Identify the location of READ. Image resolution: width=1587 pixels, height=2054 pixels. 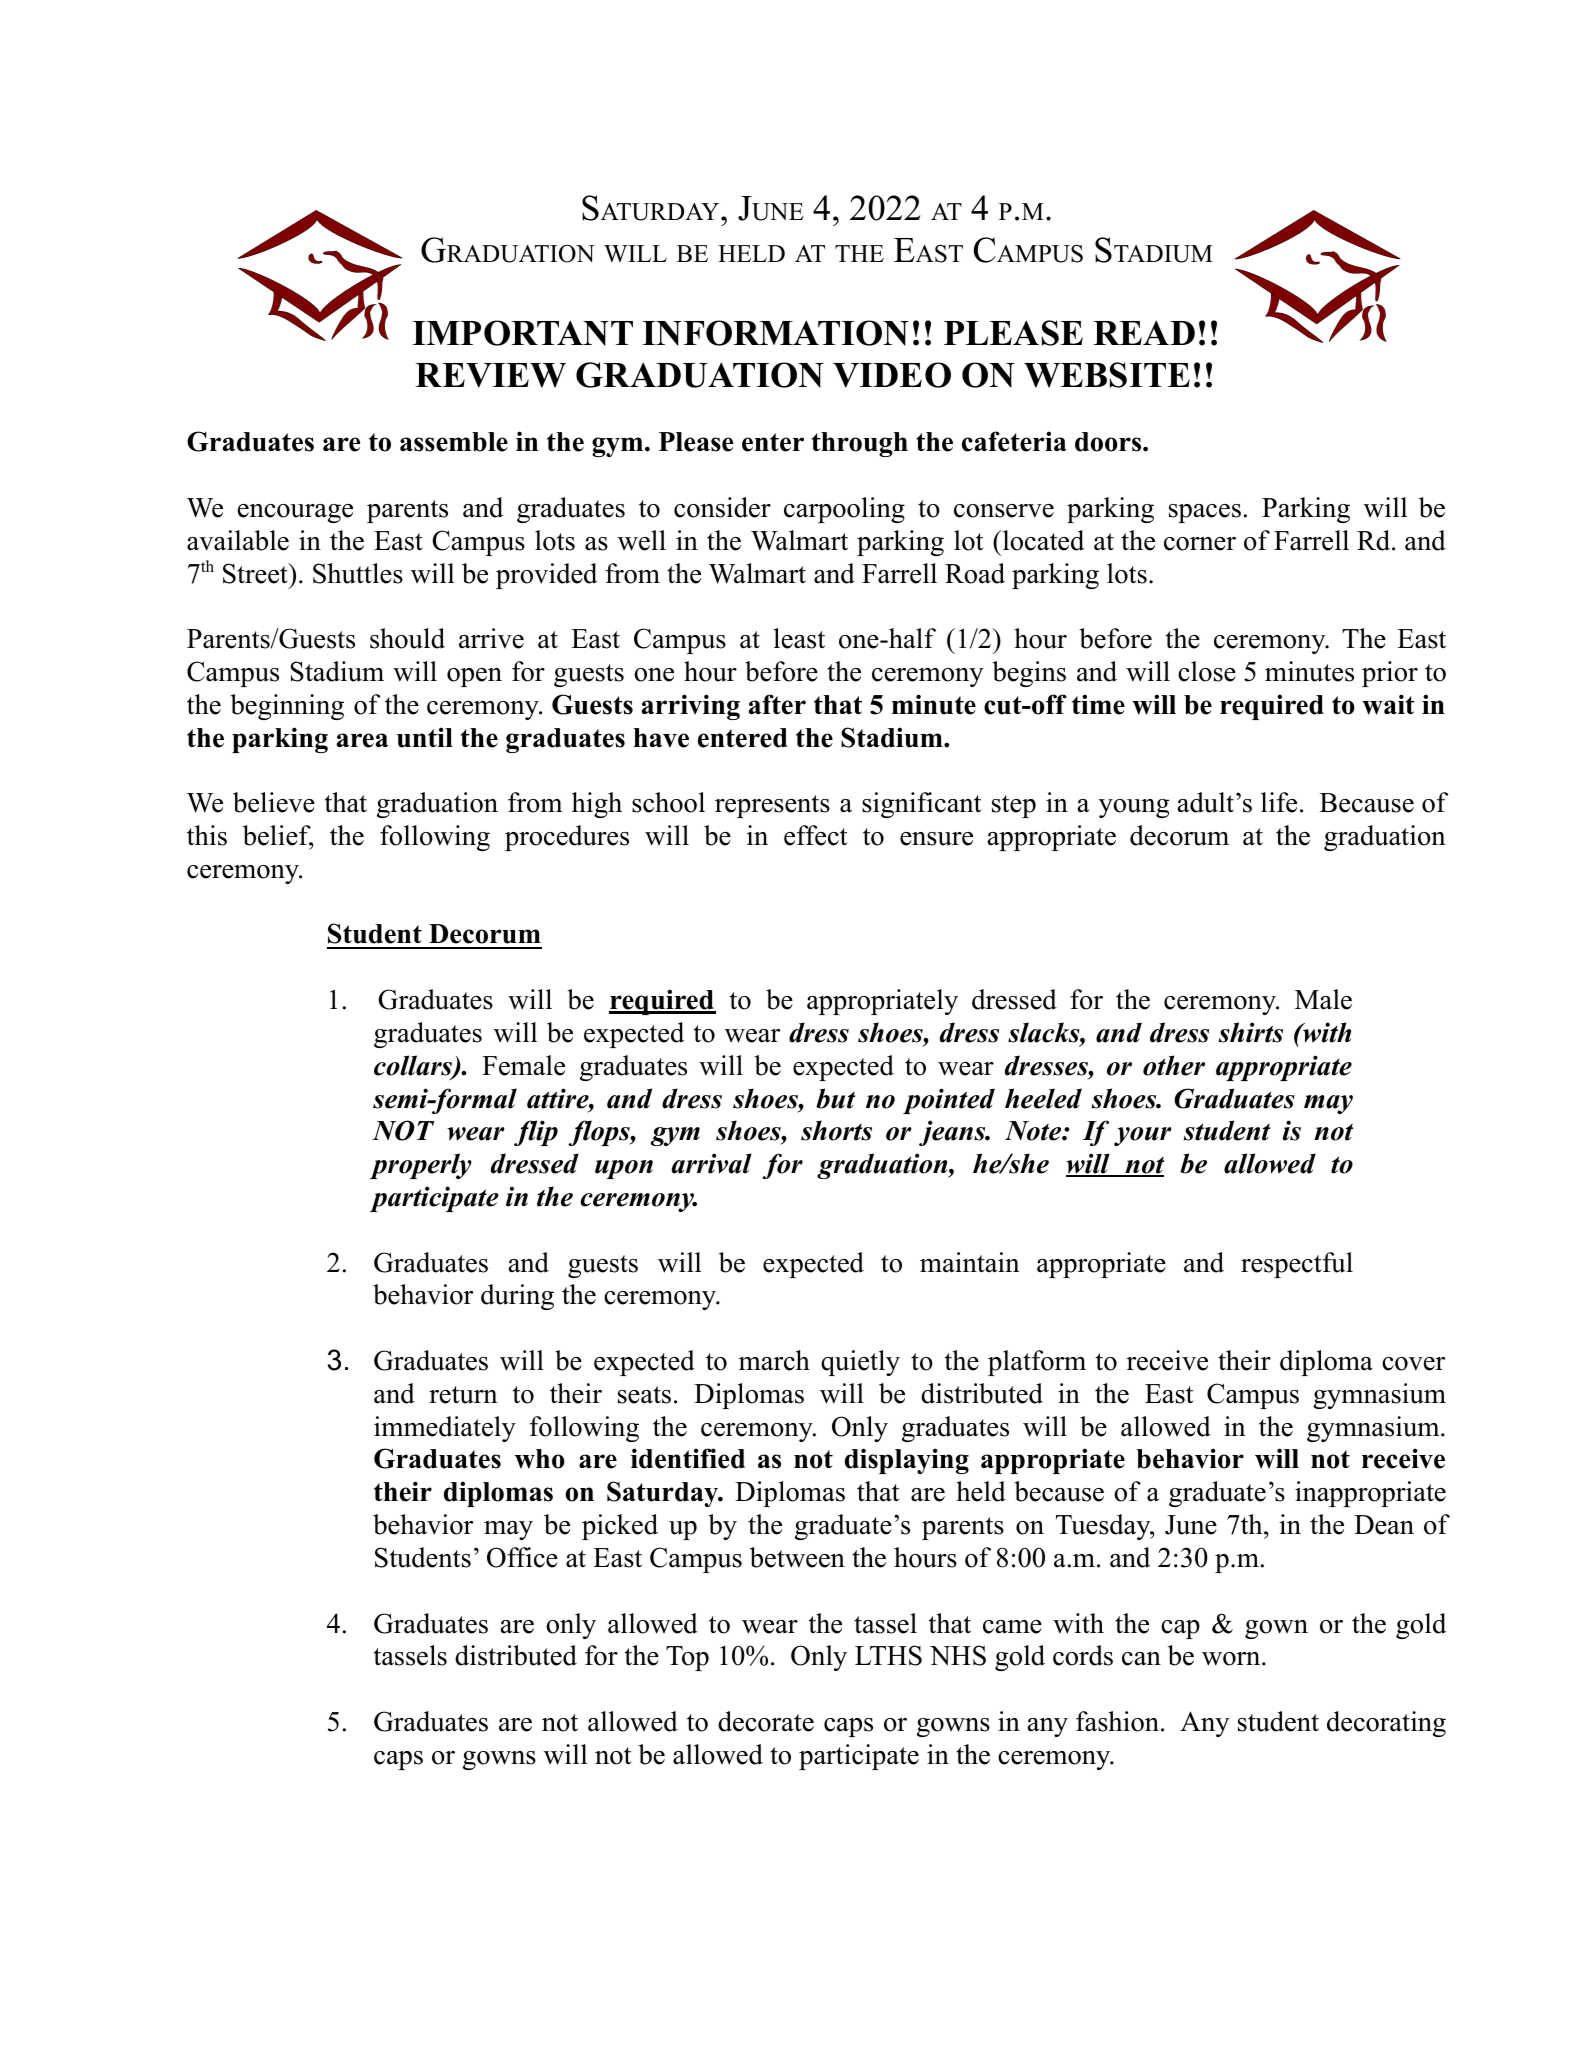
(1144, 332).
